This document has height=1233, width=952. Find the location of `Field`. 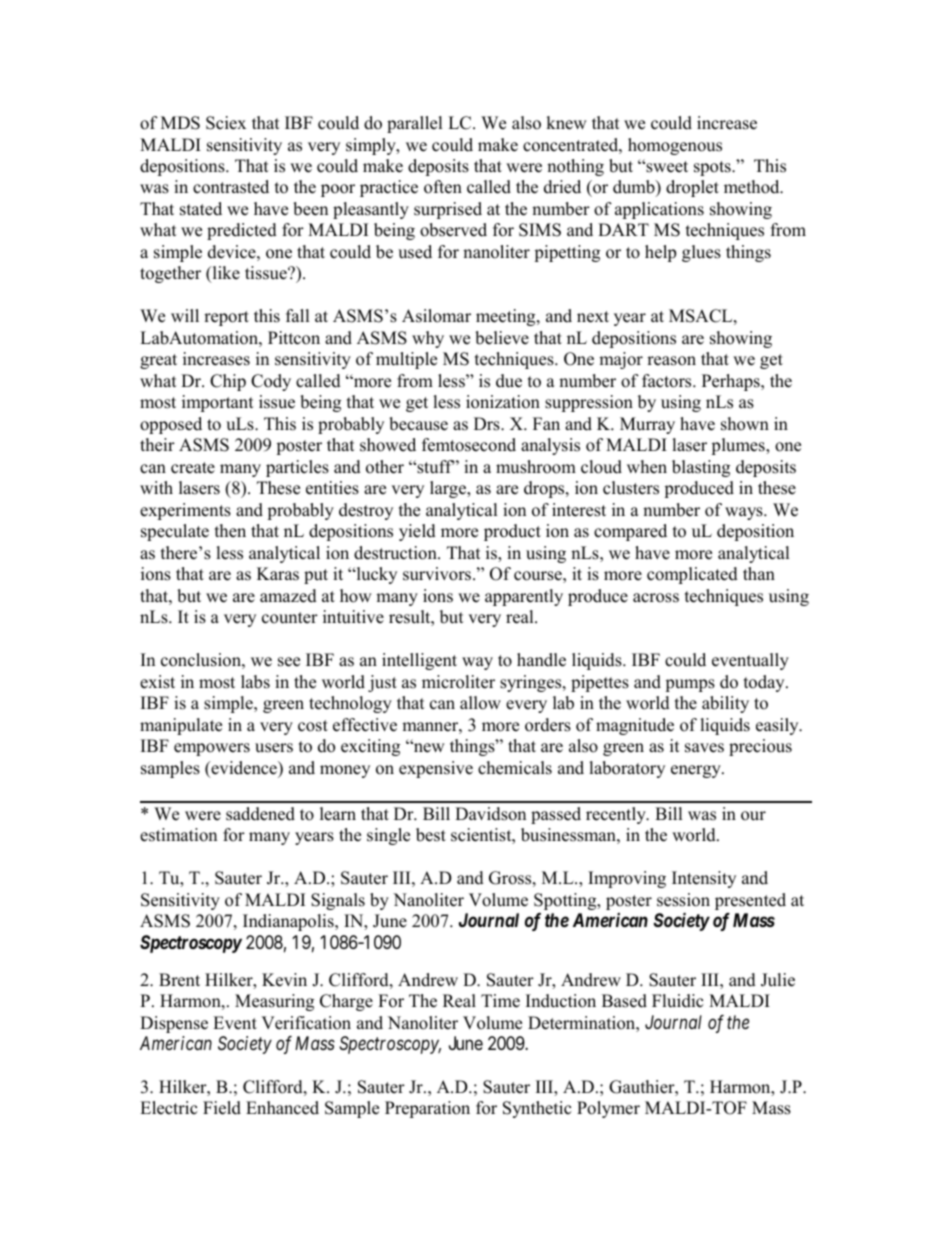

Field is located at coordinates (222, 1108).
